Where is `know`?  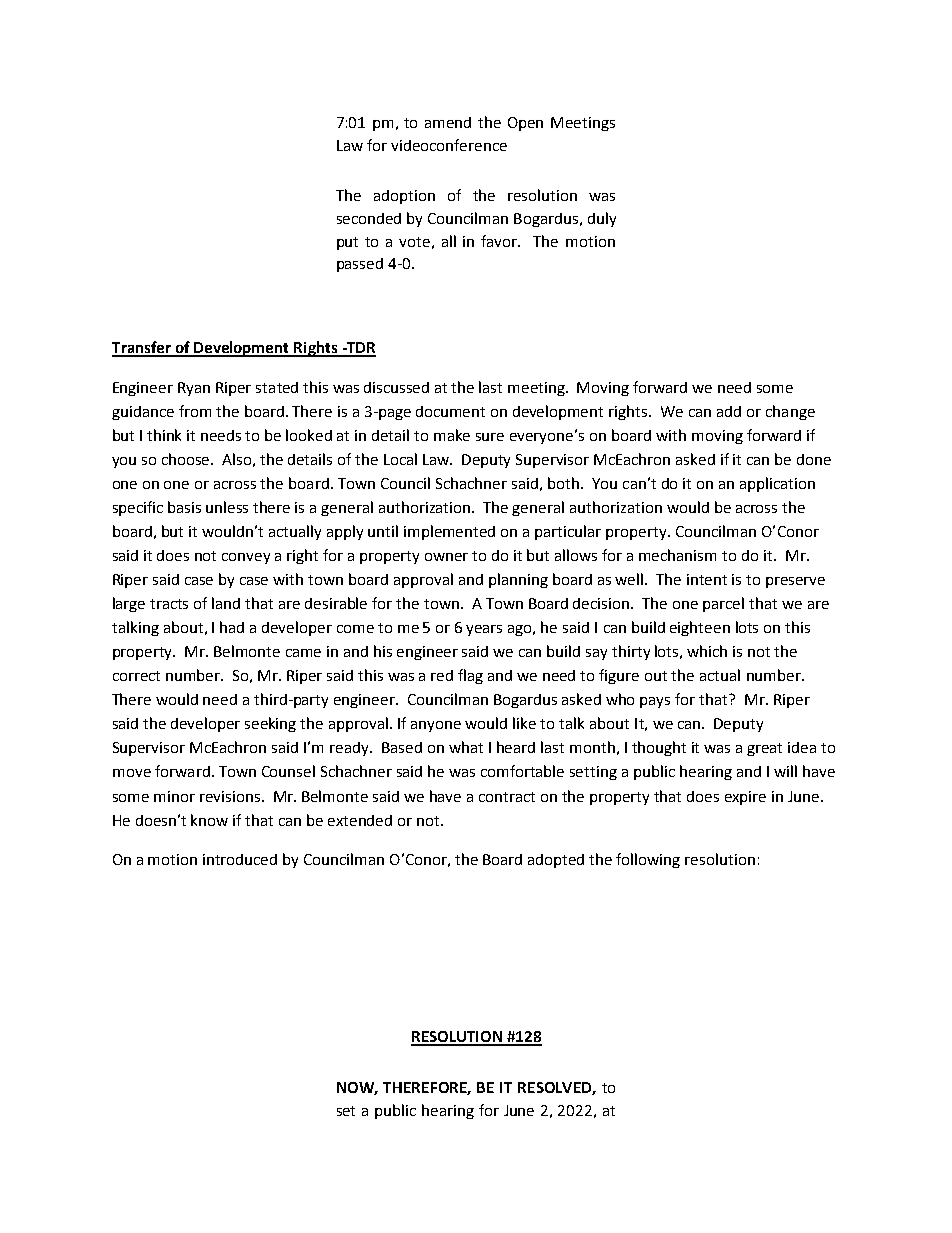
know is located at coordinates (209, 820).
